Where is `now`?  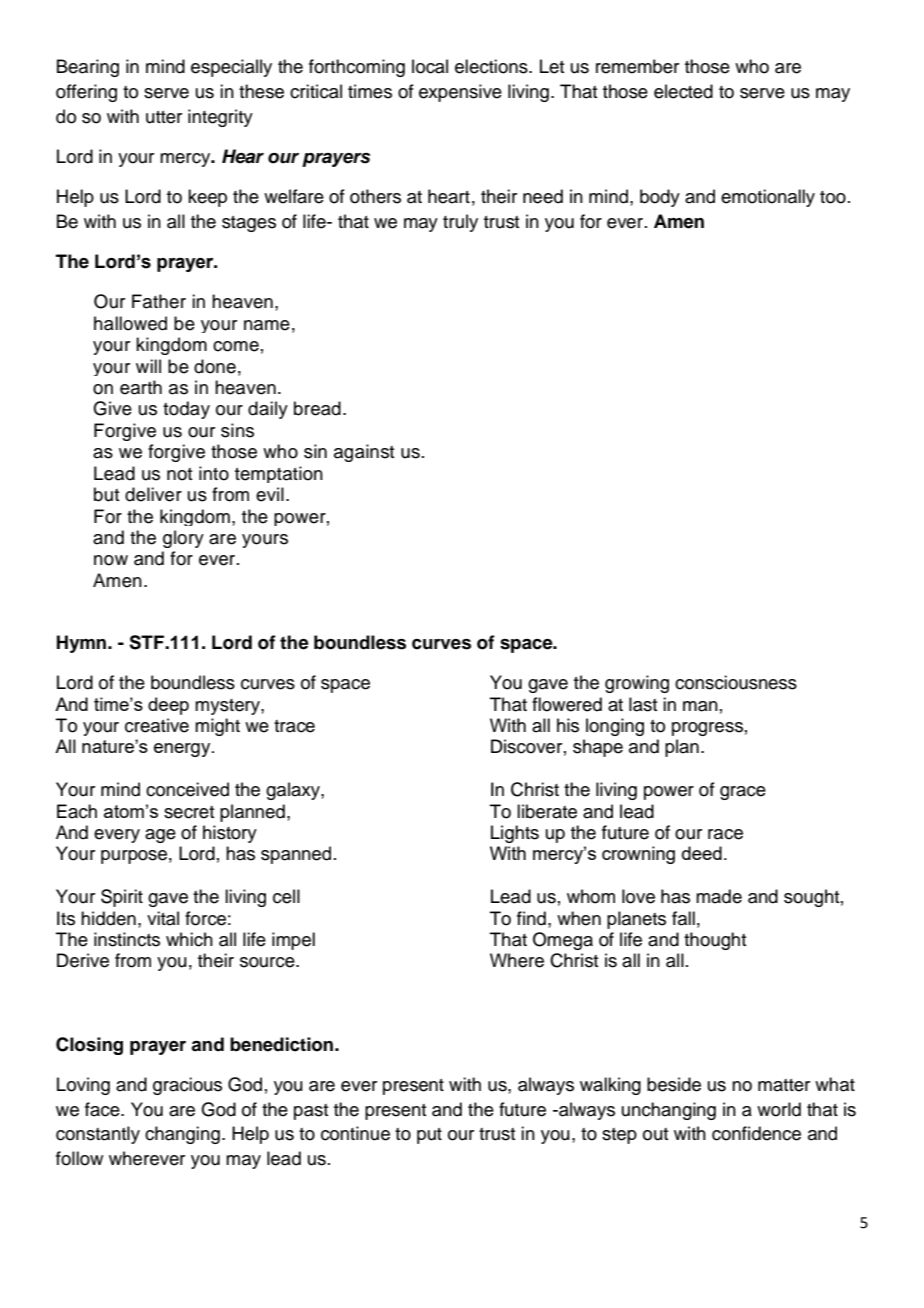 now is located at coordinates (111, 560).
